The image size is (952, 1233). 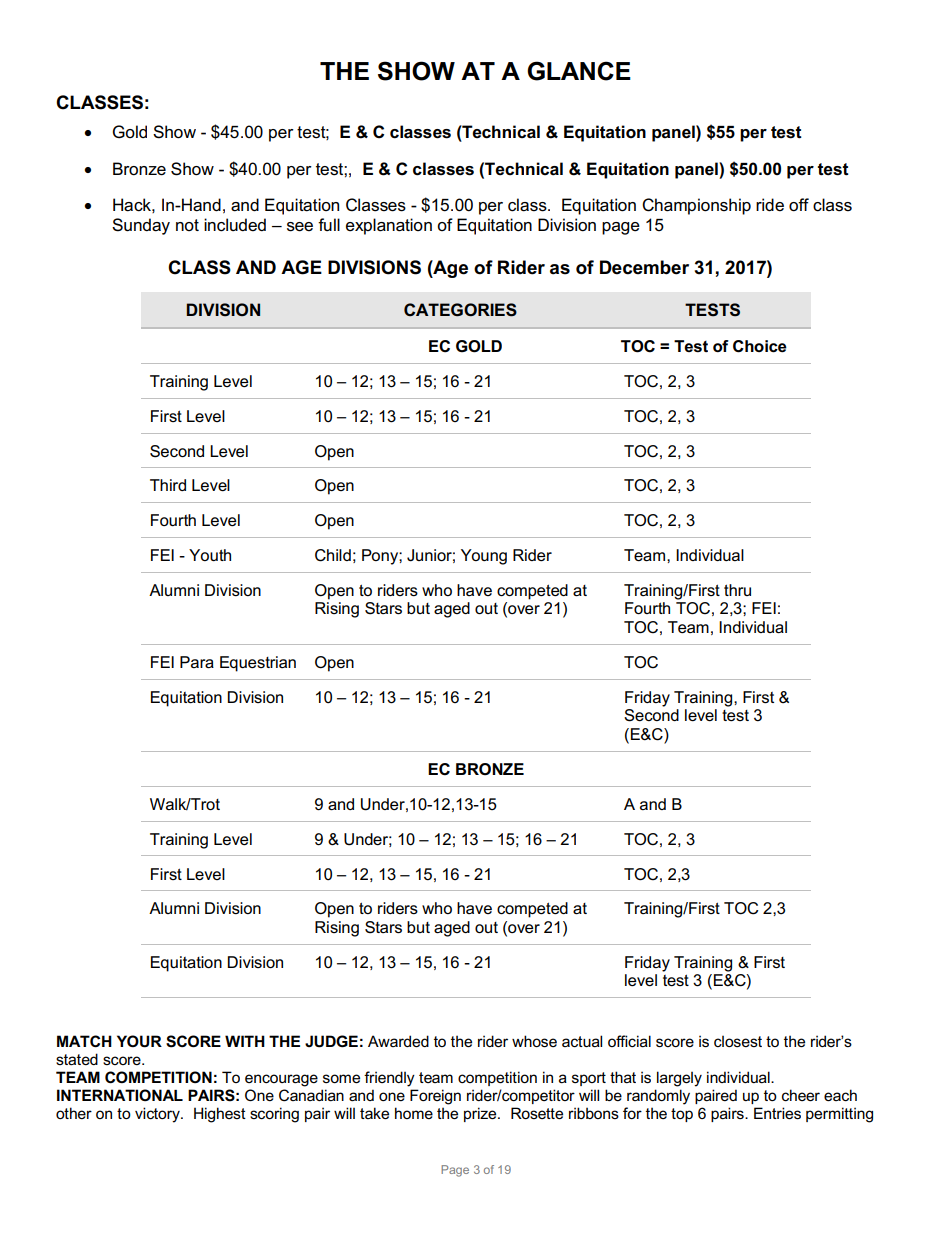 What do you see at coordinates (187, 225) in the screenshot?
I see `not` at bounding box center [187, 225].
